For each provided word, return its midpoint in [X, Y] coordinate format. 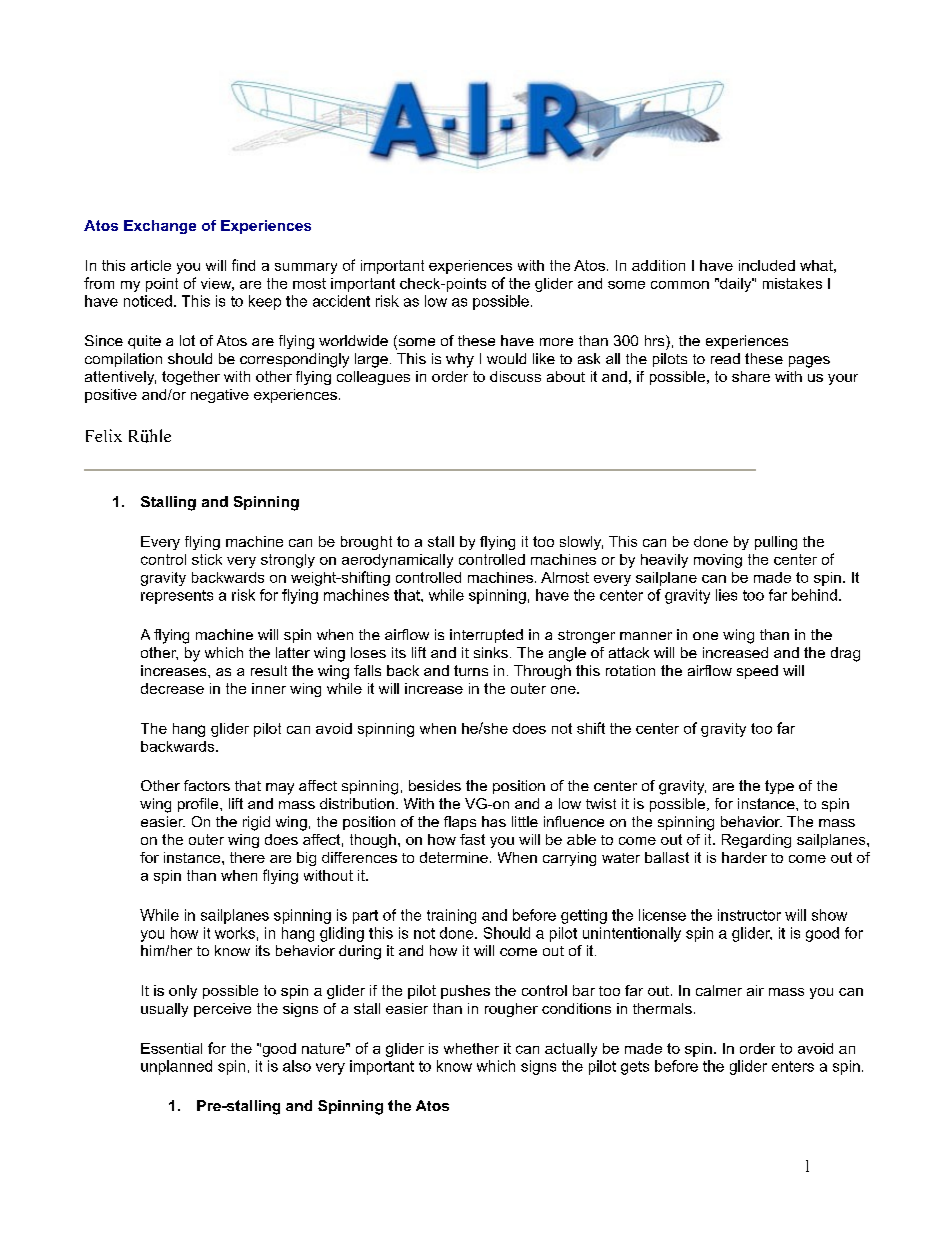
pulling [776, 543]
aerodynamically [397, 561]
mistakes [792, 283]
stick [207, 559]
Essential [171, 1048]
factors [207, 785]
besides [435, 785]
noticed [148, 301]
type [779, 787]
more [556, 342]
